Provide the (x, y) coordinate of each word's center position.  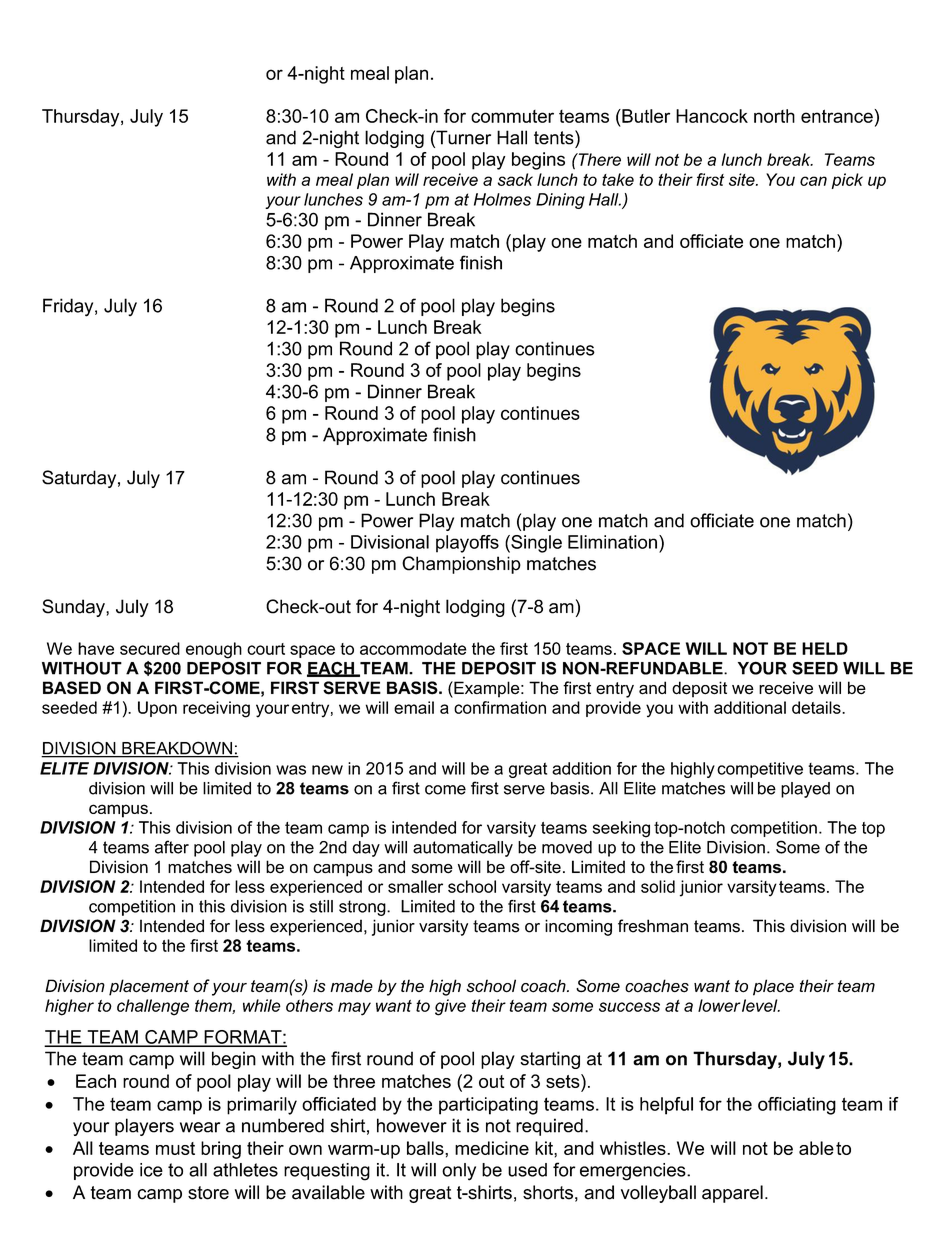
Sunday (74, 608)
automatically (463, 849)
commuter (512, 116)
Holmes (502, 199)
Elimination (612, 542)
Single (535, 544)
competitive (760, 770)
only (459, 1172)
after (172, 847)
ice (151, 1170)
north (774, 116)
